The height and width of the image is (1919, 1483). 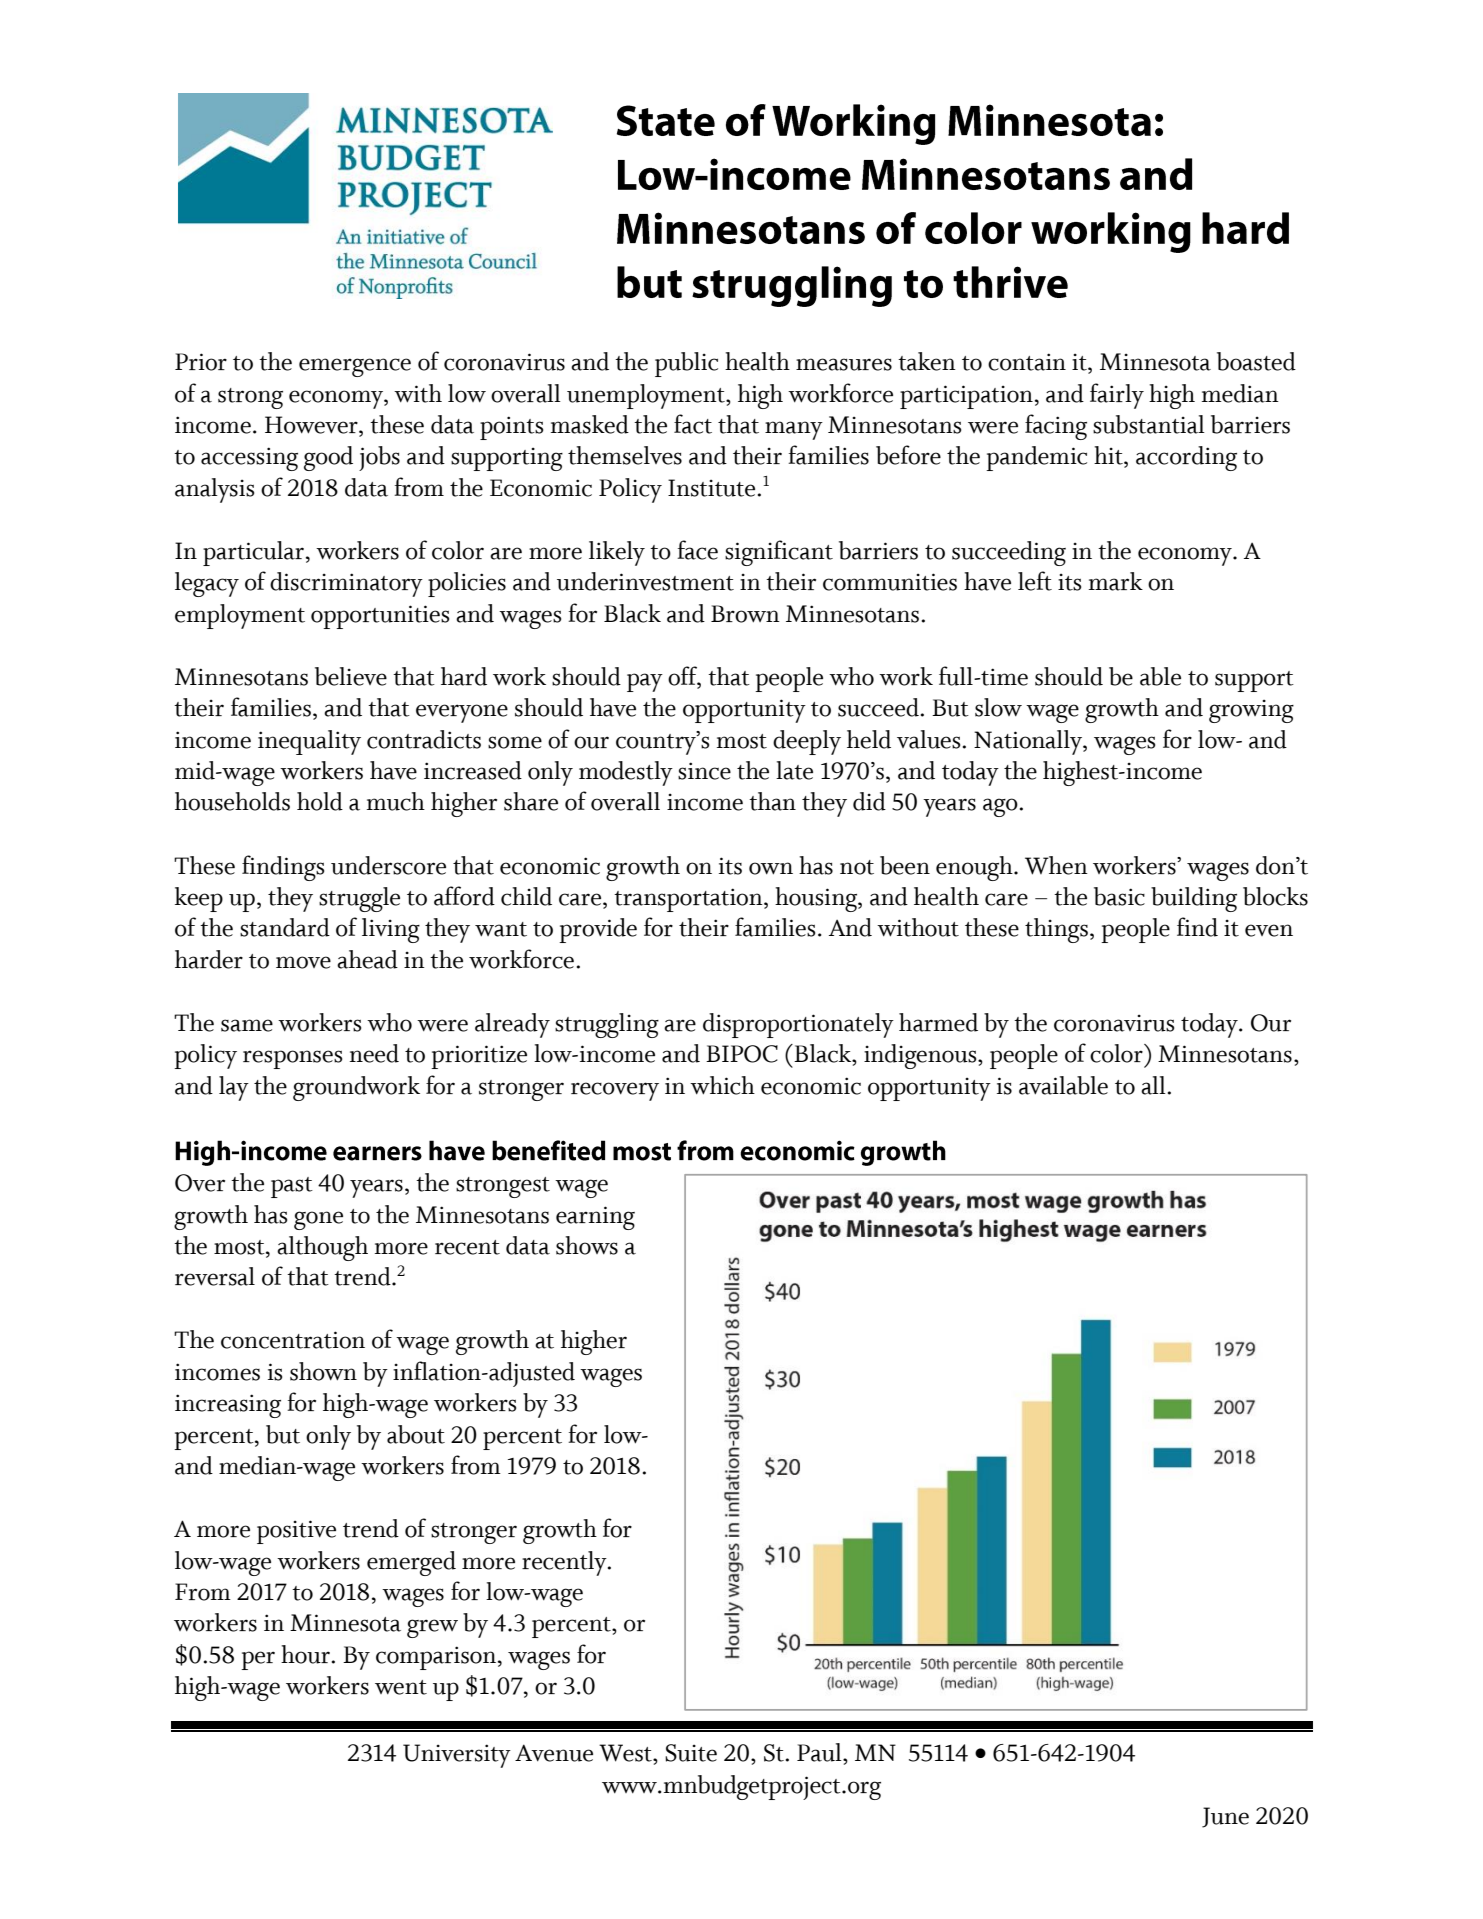 What do you see at coordinates (416, 1434) in the image?
I see `about` at bounding box center [416, 1434].
